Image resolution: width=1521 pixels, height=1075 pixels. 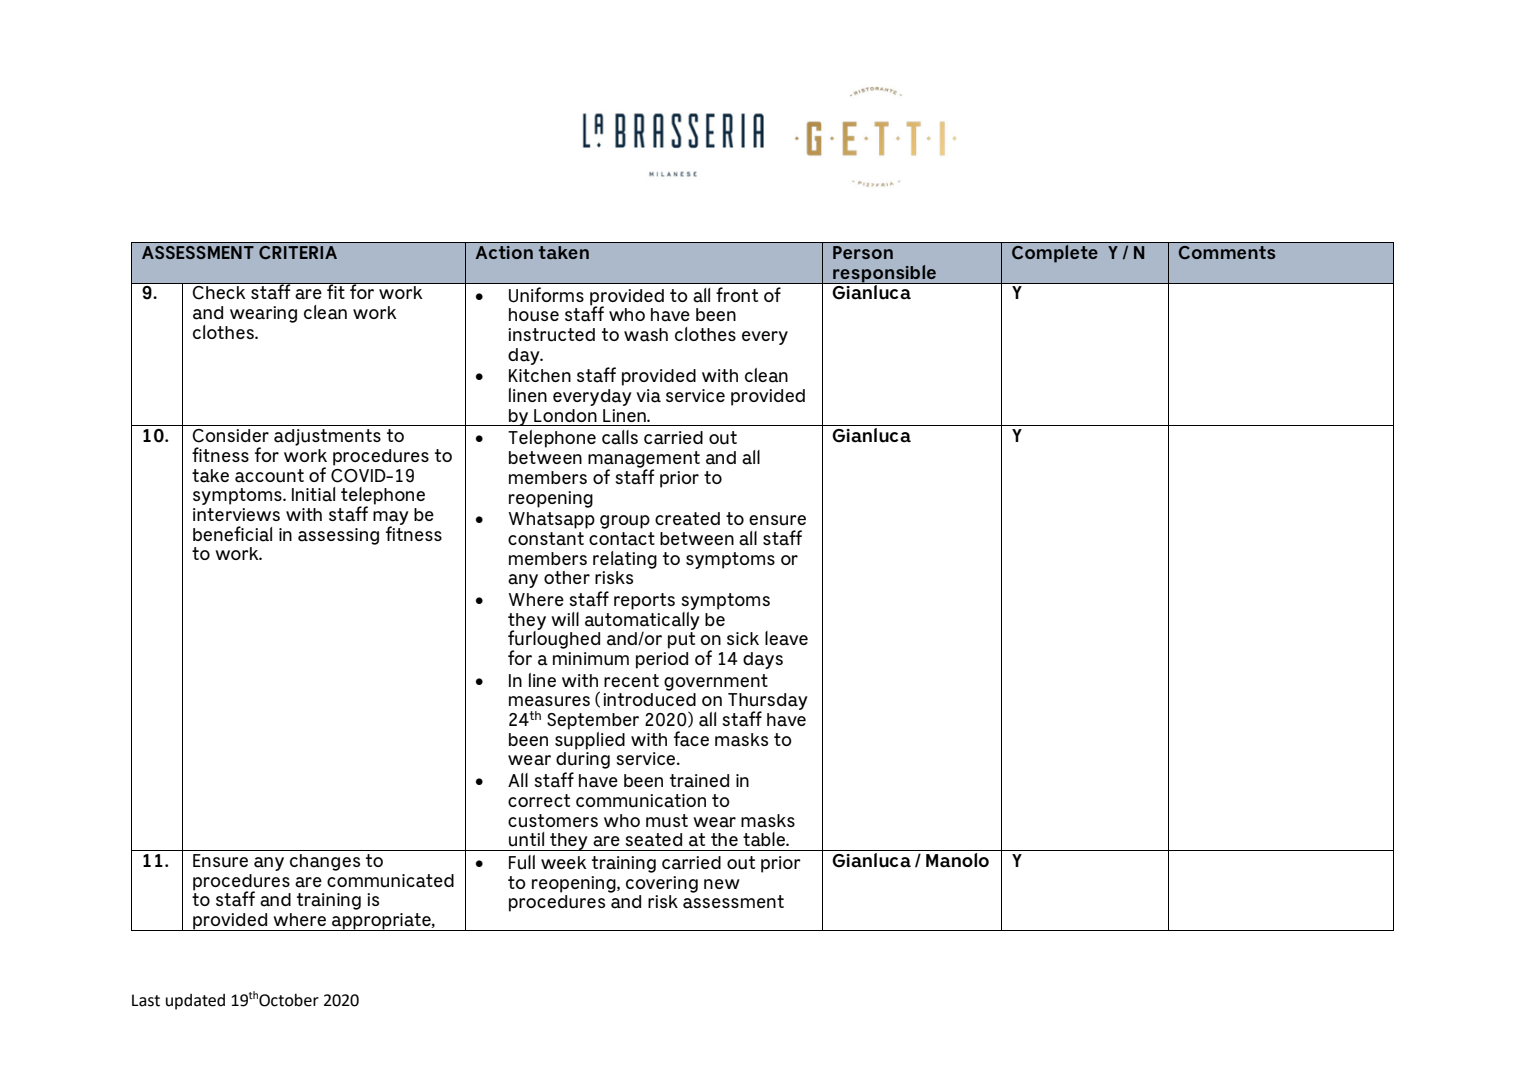 What do you see at coordinates (338, 536) in the image?
I see `assessing` at bounding box center [338, 536].
